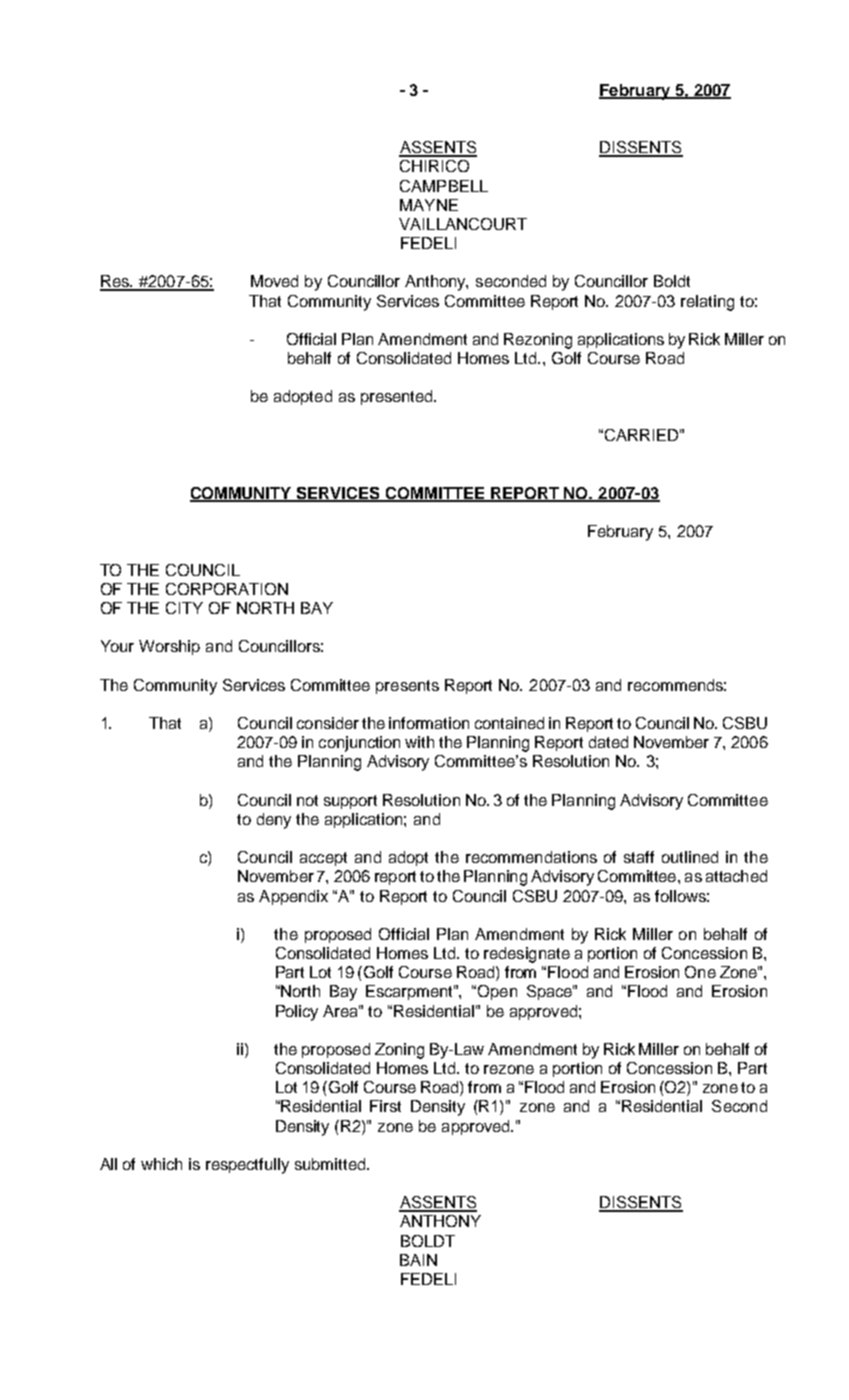  What do you see at coordinates (323, 859) in the screenshot?
I see `accept` at bounding box center [323, 859].
